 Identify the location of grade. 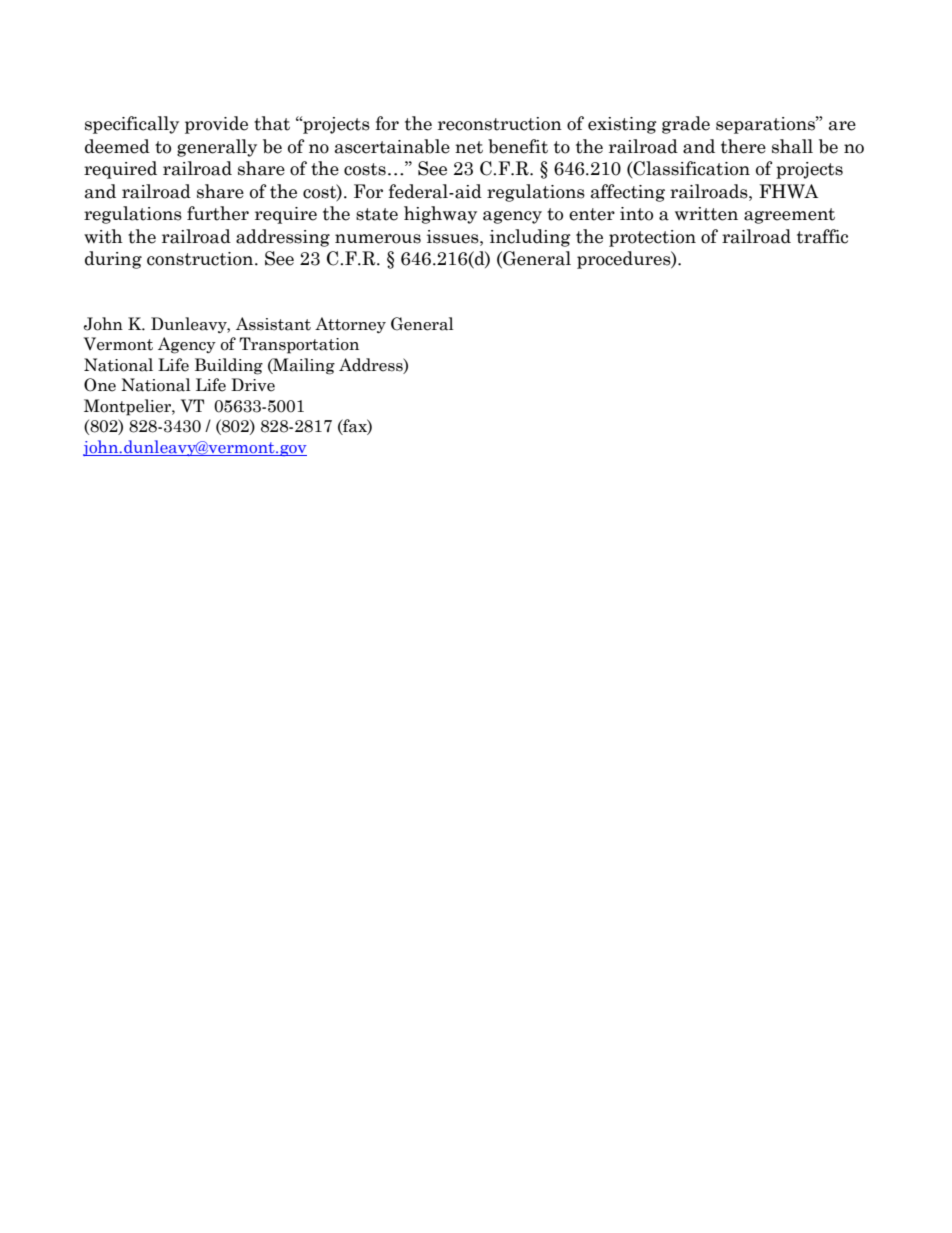
(686, 125).
